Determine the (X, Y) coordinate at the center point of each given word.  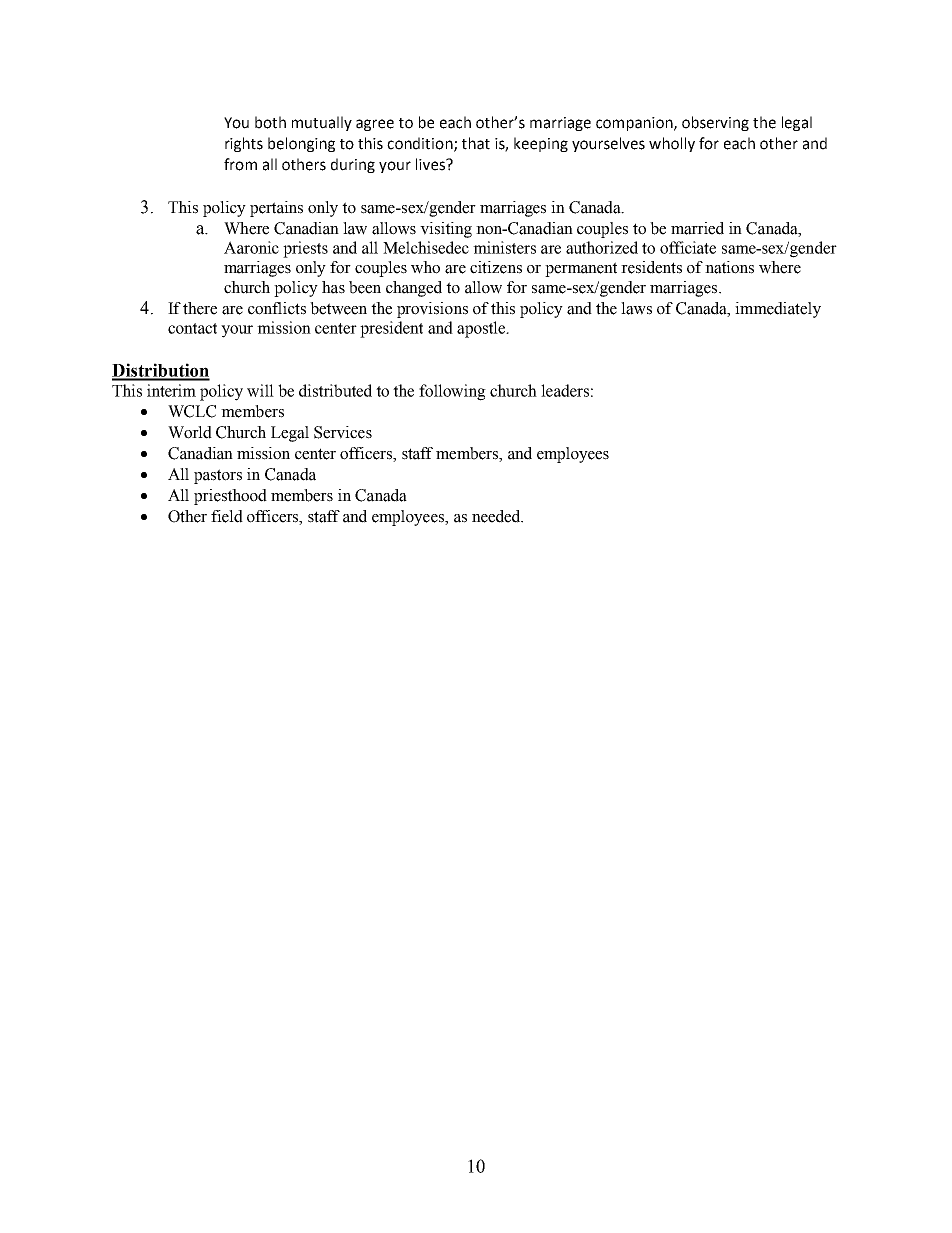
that (476, 143)
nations (729, 267)
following (452, 392)
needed (497, 516)
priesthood (230, 497)
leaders (565, 390)
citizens (496, 267)
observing (715, 123)
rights (244, 144)
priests (305, 249)
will (260, 390)
